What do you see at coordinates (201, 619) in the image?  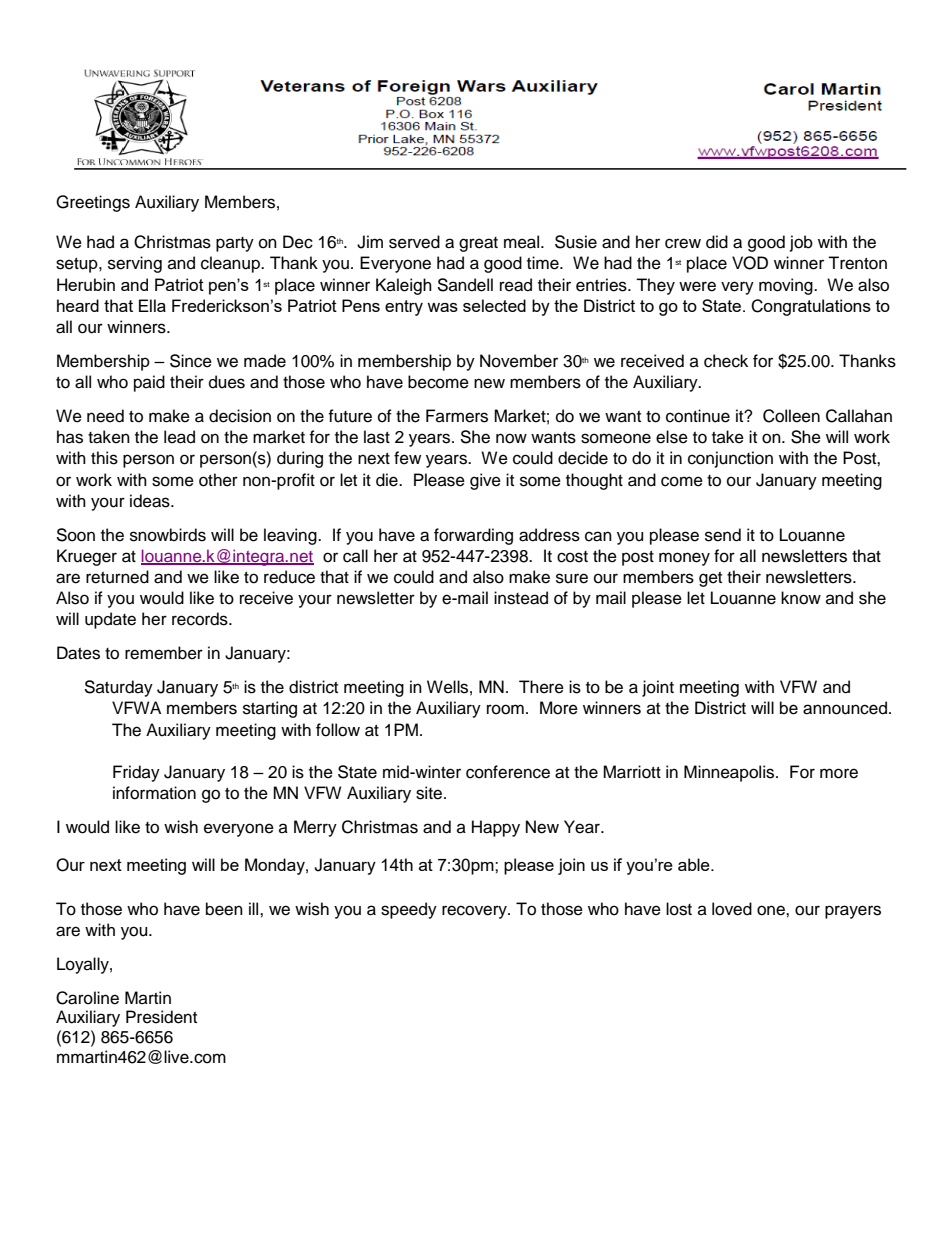 I see `records` at bounding box center [201, 619].
